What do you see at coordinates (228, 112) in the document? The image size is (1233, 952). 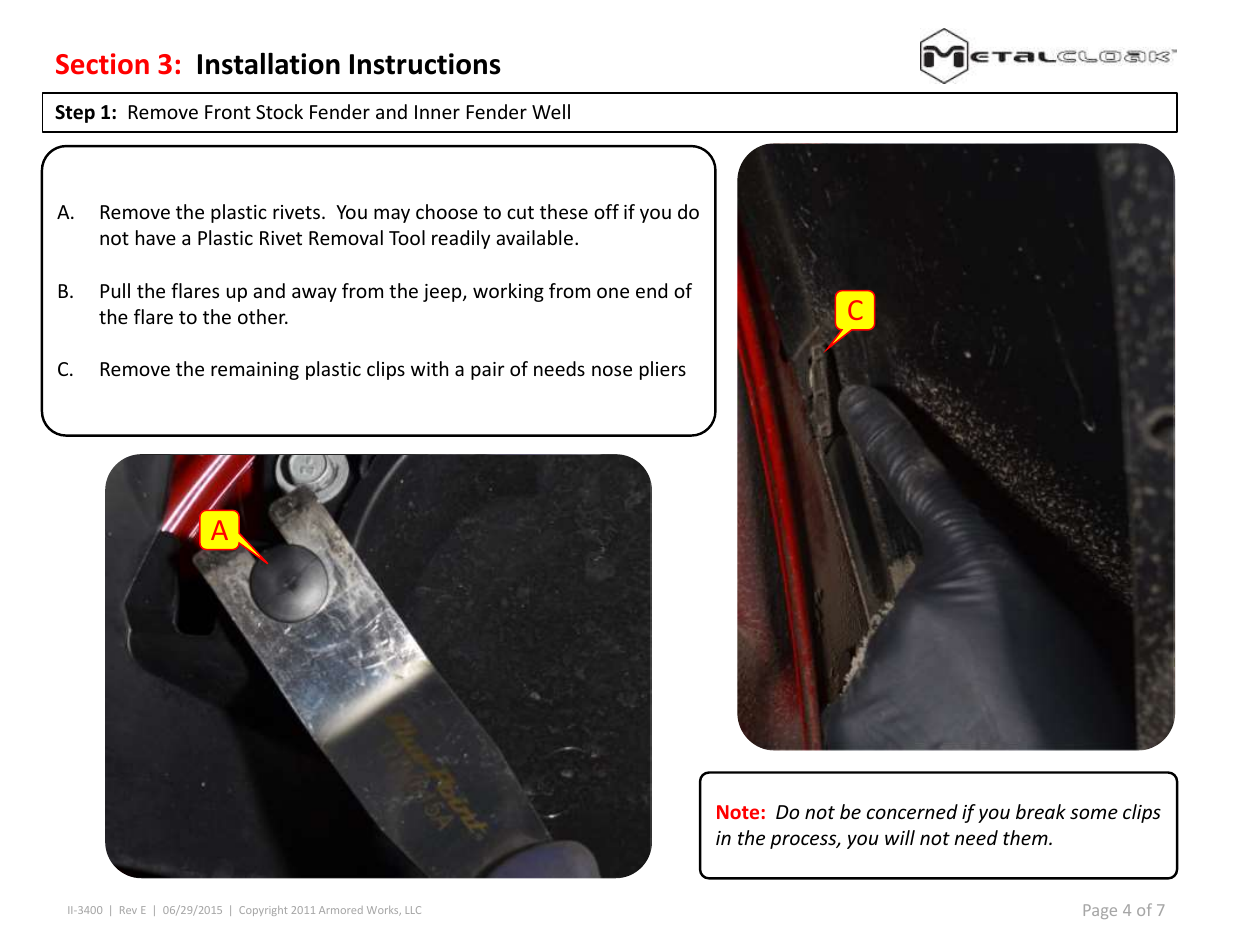 I see `Front` at bounding box center [228, 112].
